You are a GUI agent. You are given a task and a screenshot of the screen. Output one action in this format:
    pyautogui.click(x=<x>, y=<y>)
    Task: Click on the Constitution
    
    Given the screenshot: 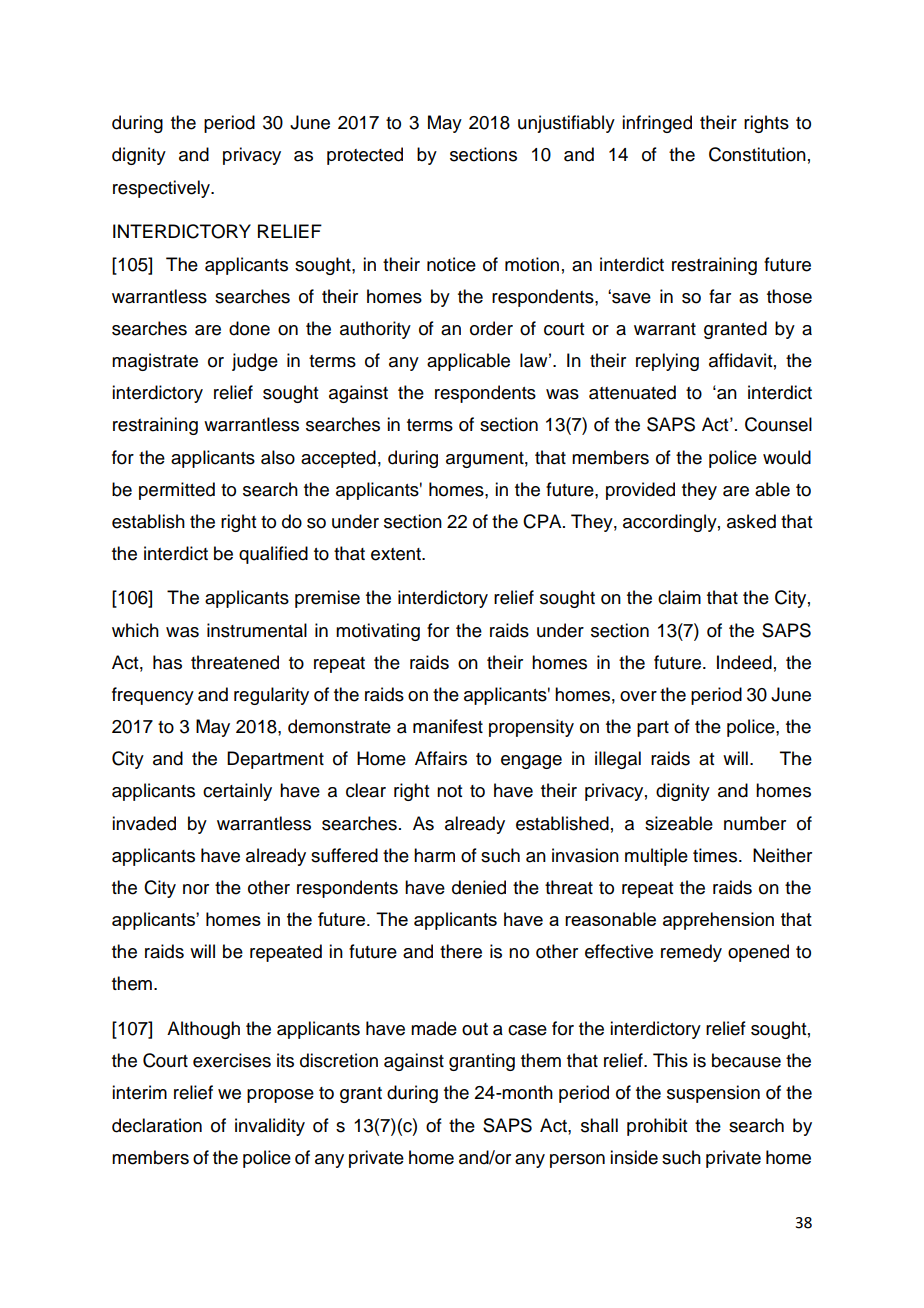 What is the action you would take?
    pyautogui.click(x=757, y=154)
